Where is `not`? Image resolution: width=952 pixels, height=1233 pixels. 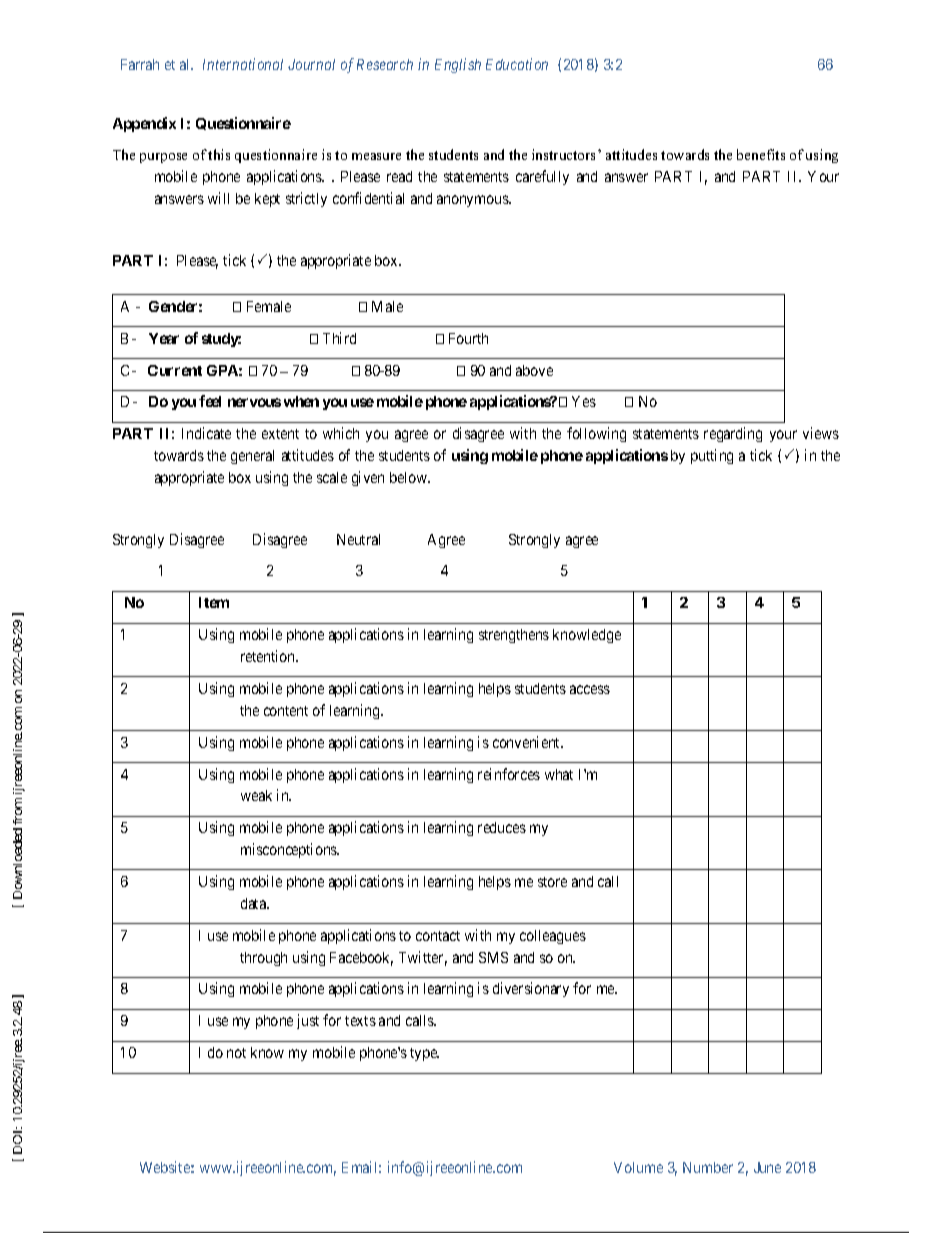 not is located at coordinates (236, 1053).
